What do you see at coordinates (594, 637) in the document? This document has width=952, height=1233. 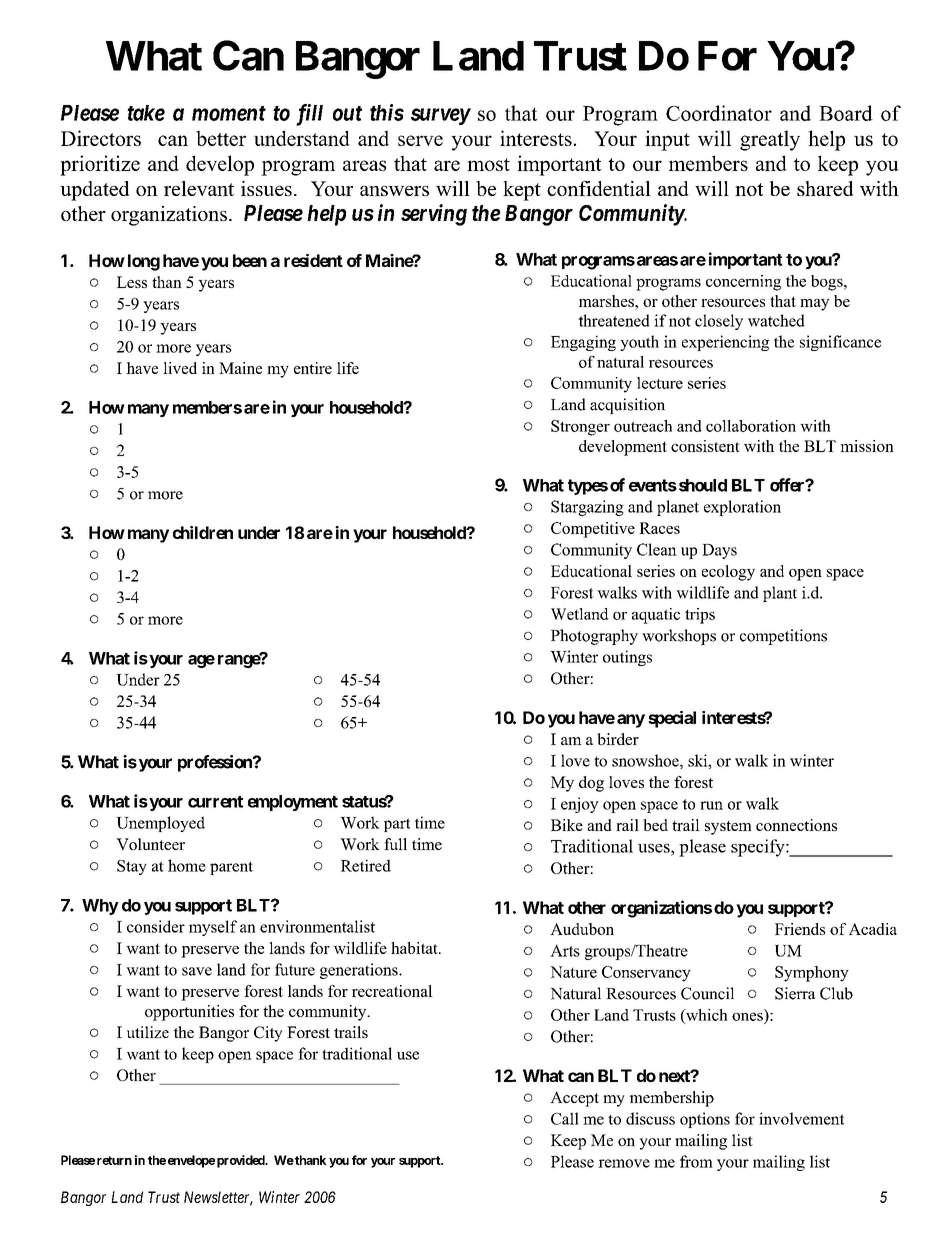 I see `Photography` at bounding box center [594, 637].
